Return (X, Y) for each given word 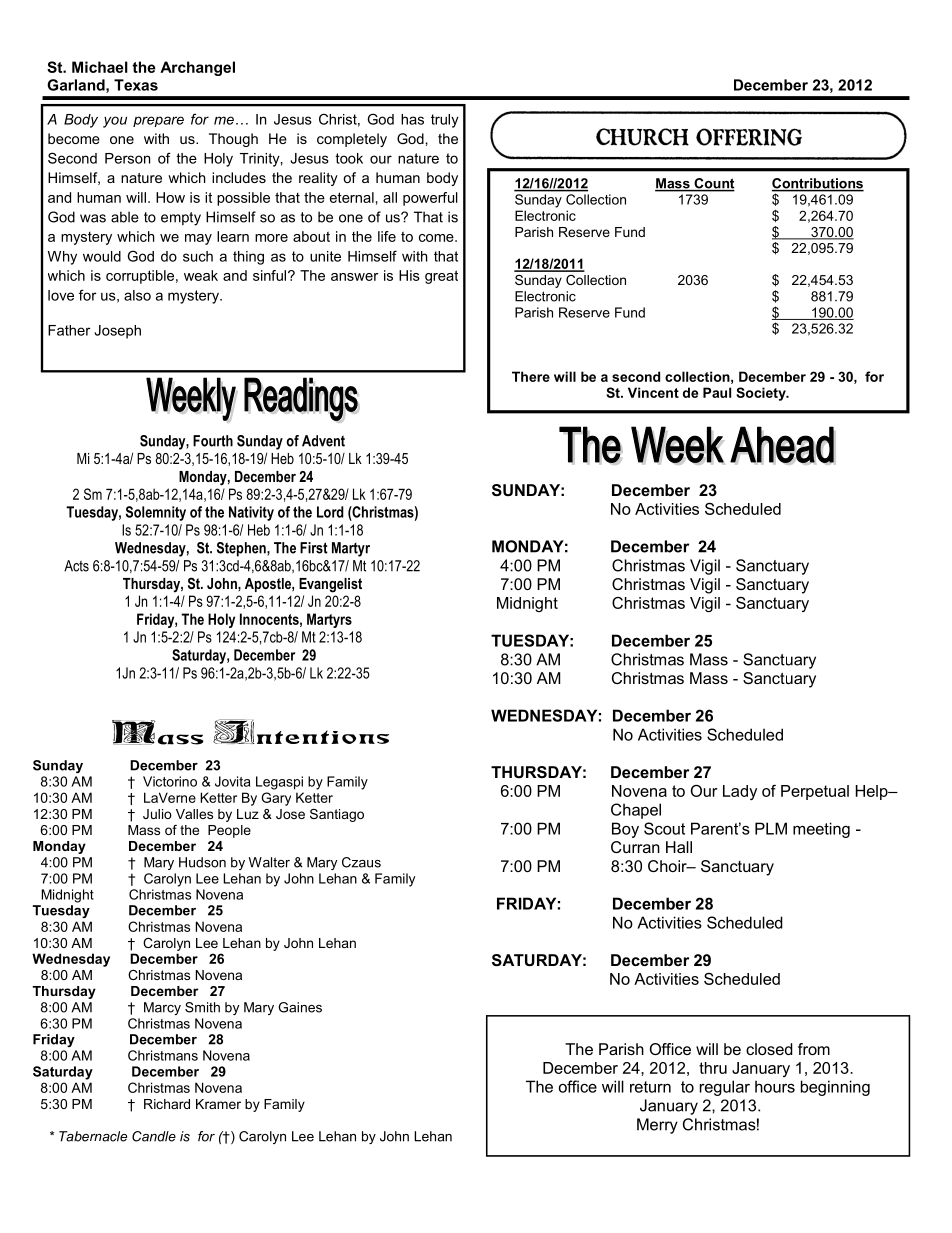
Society (762, 394)
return (650, 1087)
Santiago (337, 815)
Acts (76, 566)
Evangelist (330, 585)
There (531, 376)
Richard (167, 1104)
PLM (771, 828)
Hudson (202, 862)
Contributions (818, 184)
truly (445, 121)
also (137, 295)
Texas (136, 85)
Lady (740, 792)
